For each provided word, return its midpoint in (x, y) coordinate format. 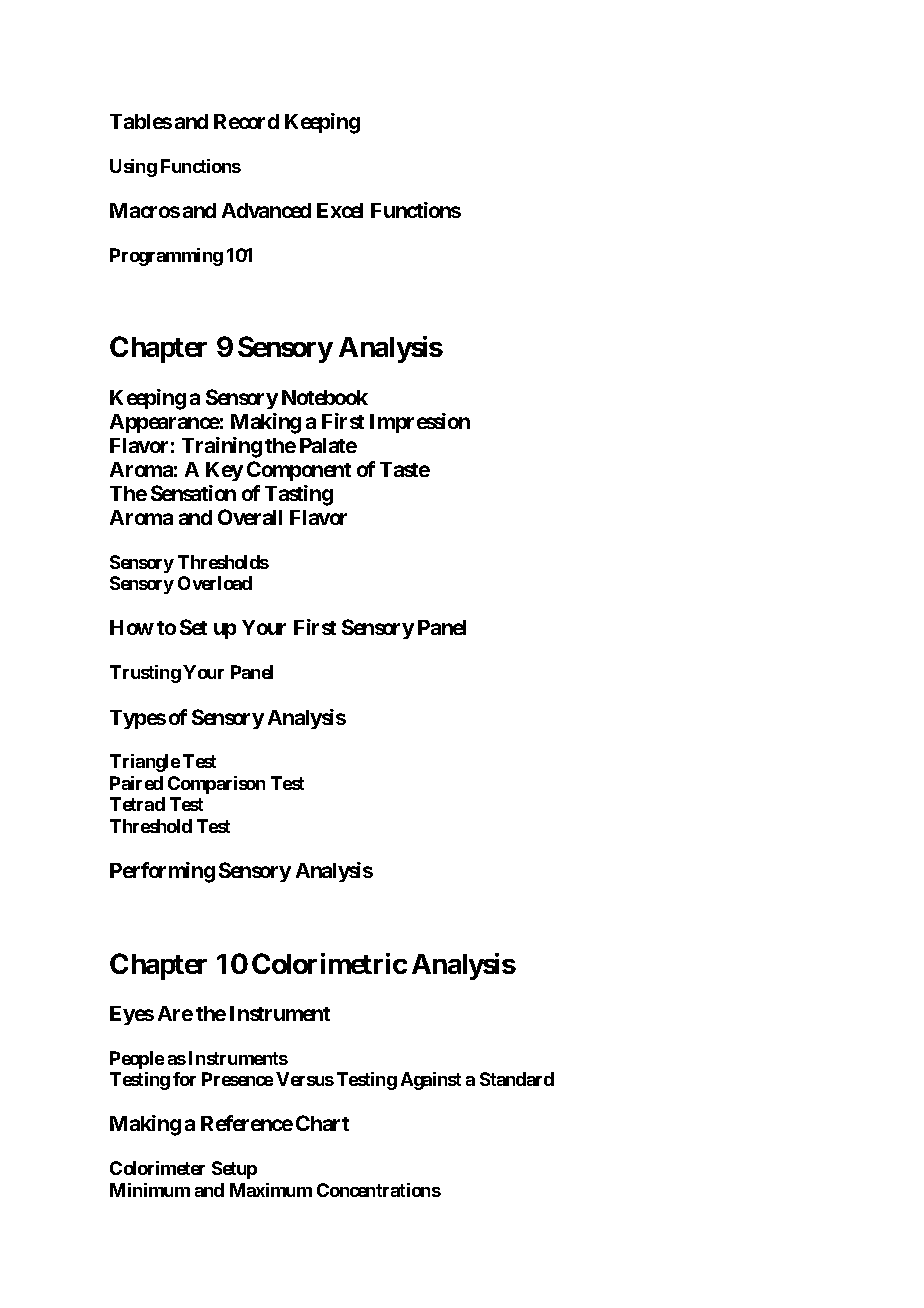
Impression (420, 423)
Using (133, 168)
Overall (250, 517)
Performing (162, 872)
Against (431, 1081)
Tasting (299, 495)
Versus (305, 1079)
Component (299, 471)
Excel (340, 210)
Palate (328, 445)
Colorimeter (157, 1168)
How (132, 627)
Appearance (165, 423)
